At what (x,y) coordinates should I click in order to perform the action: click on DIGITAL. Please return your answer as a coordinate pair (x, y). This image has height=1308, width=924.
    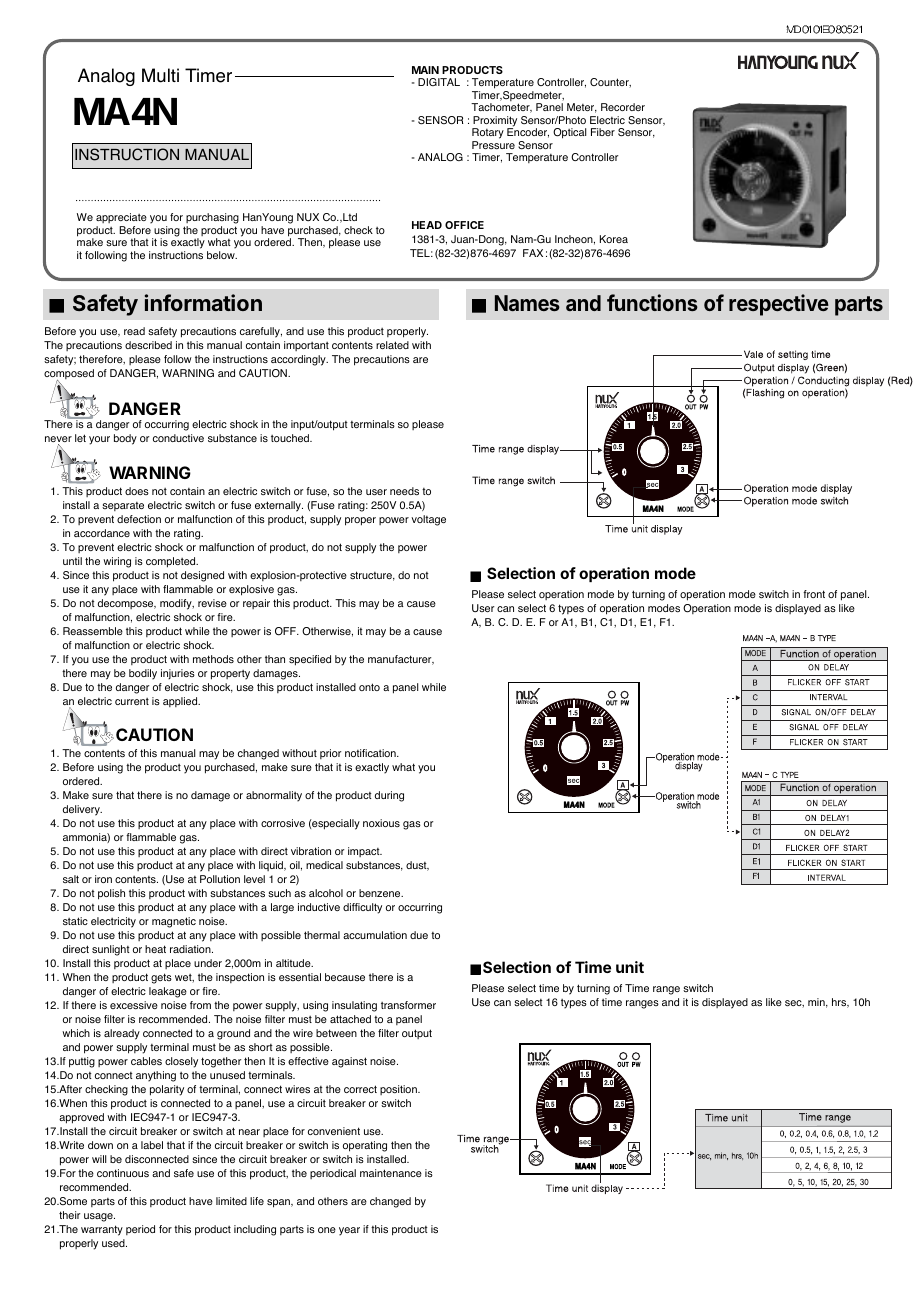
    Looking at the image, I should click on (439, 82).
